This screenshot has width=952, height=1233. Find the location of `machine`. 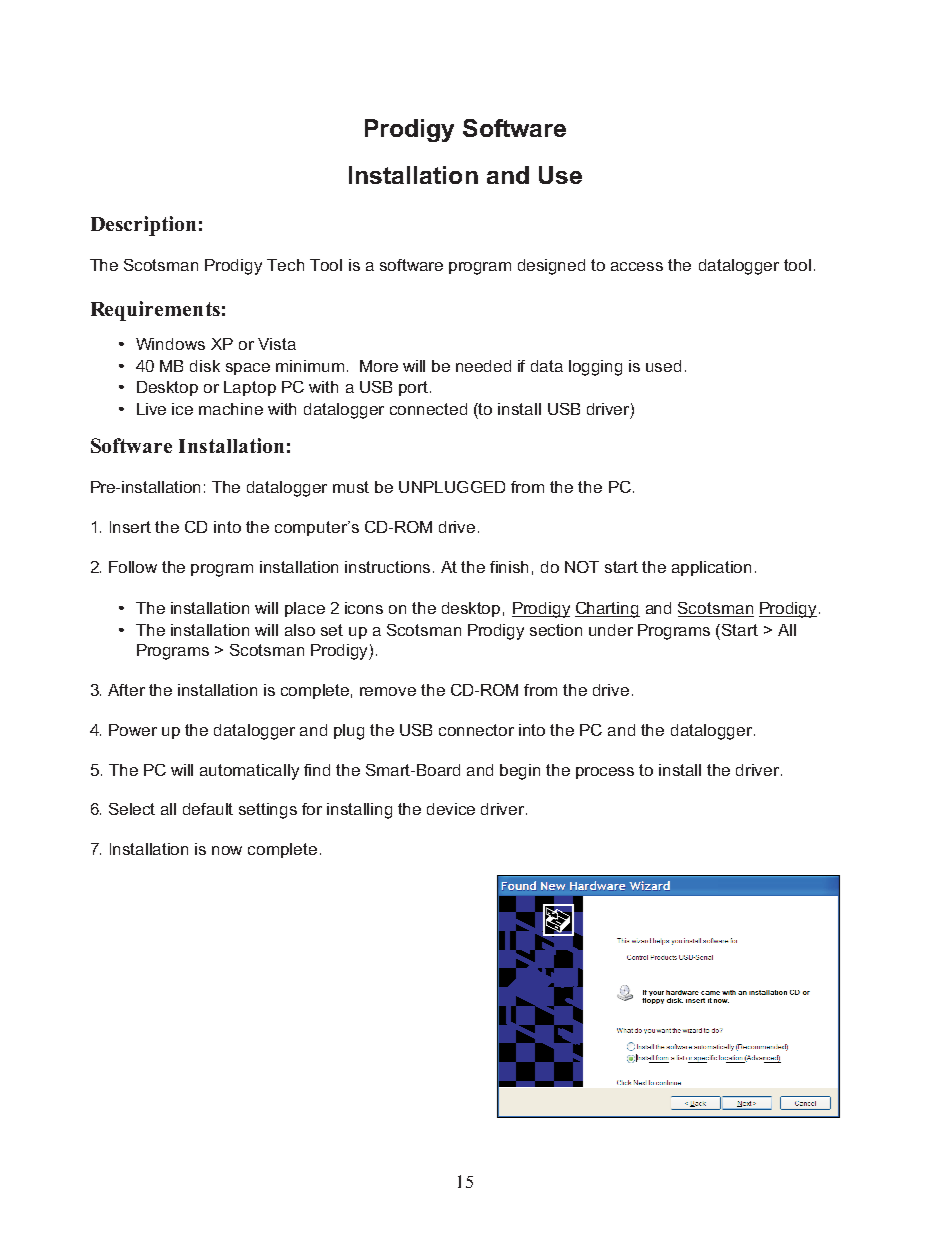

machine is located at coordinates (231, 409).
